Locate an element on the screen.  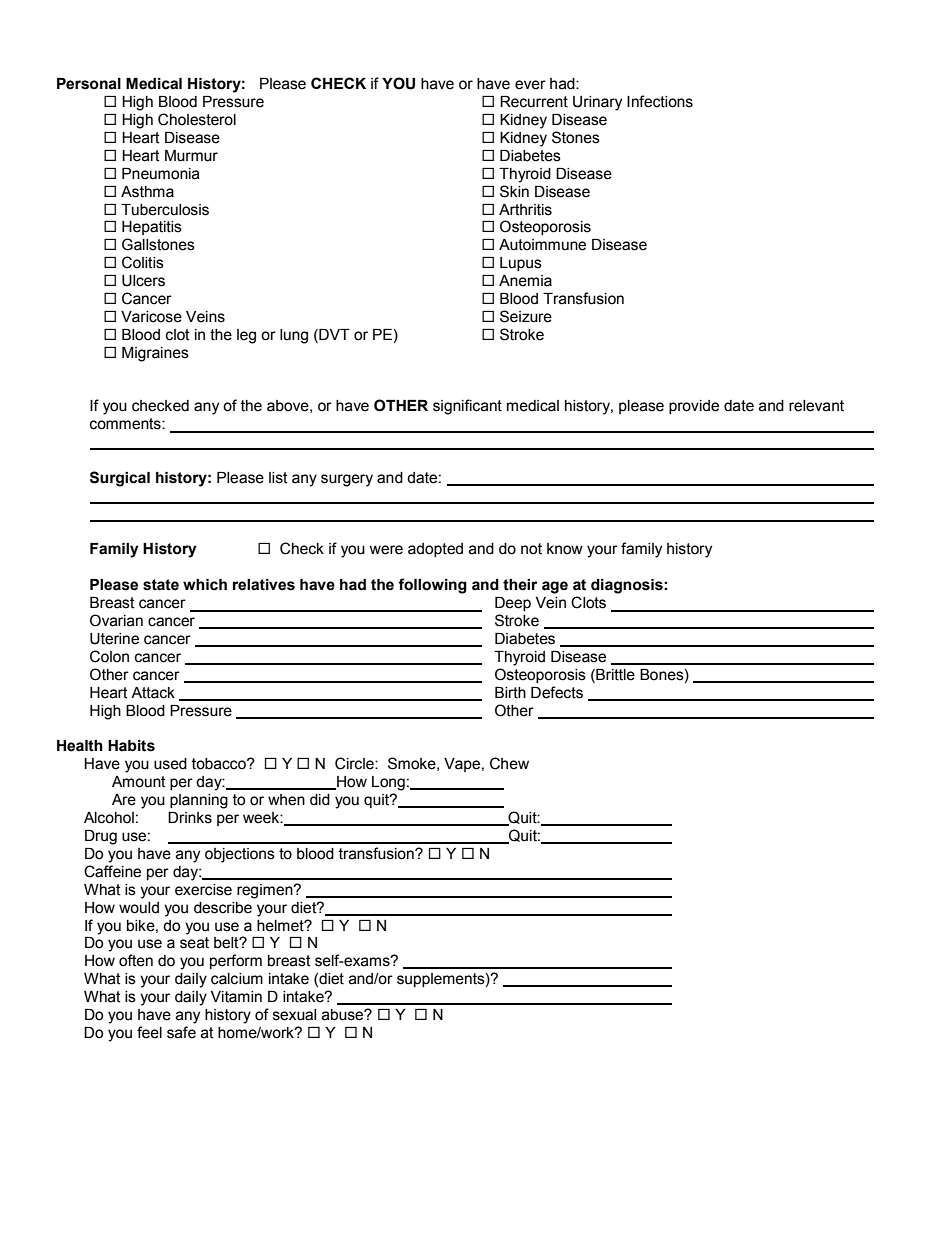
Chew is located at coordinates (509, 763).
